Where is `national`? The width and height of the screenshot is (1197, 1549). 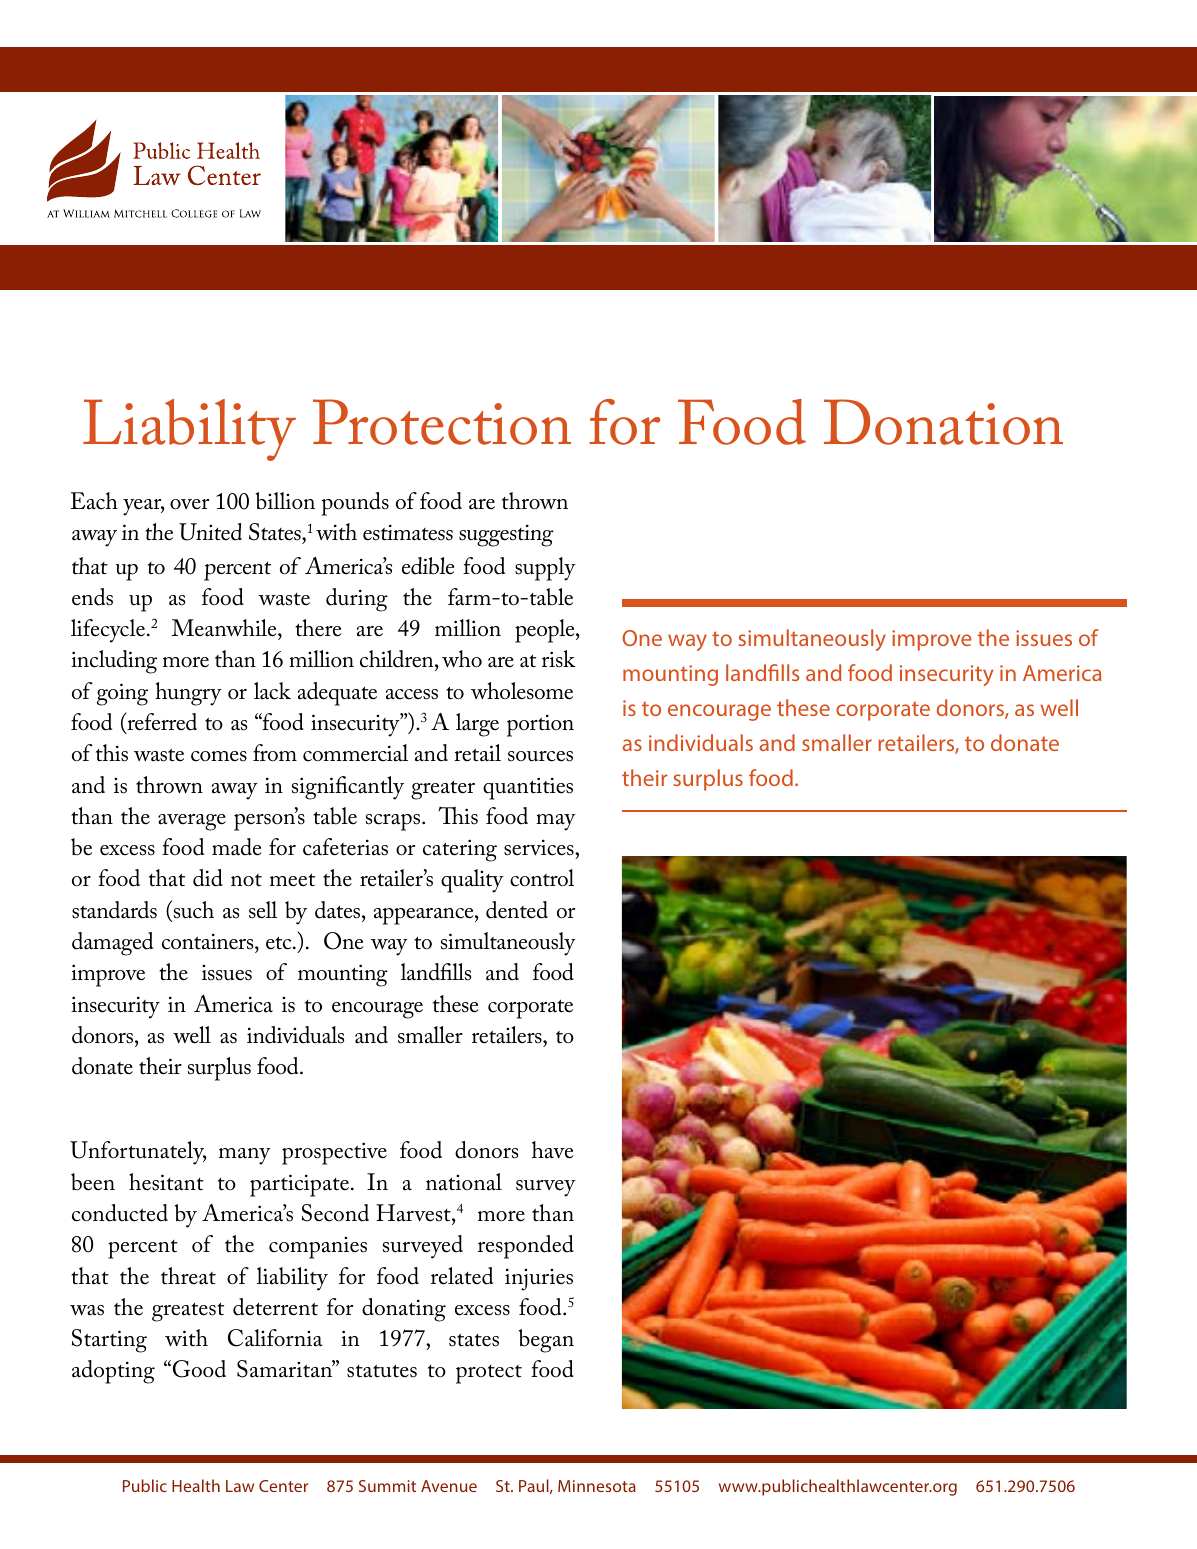
national is located at coordinates (464, 1182).
